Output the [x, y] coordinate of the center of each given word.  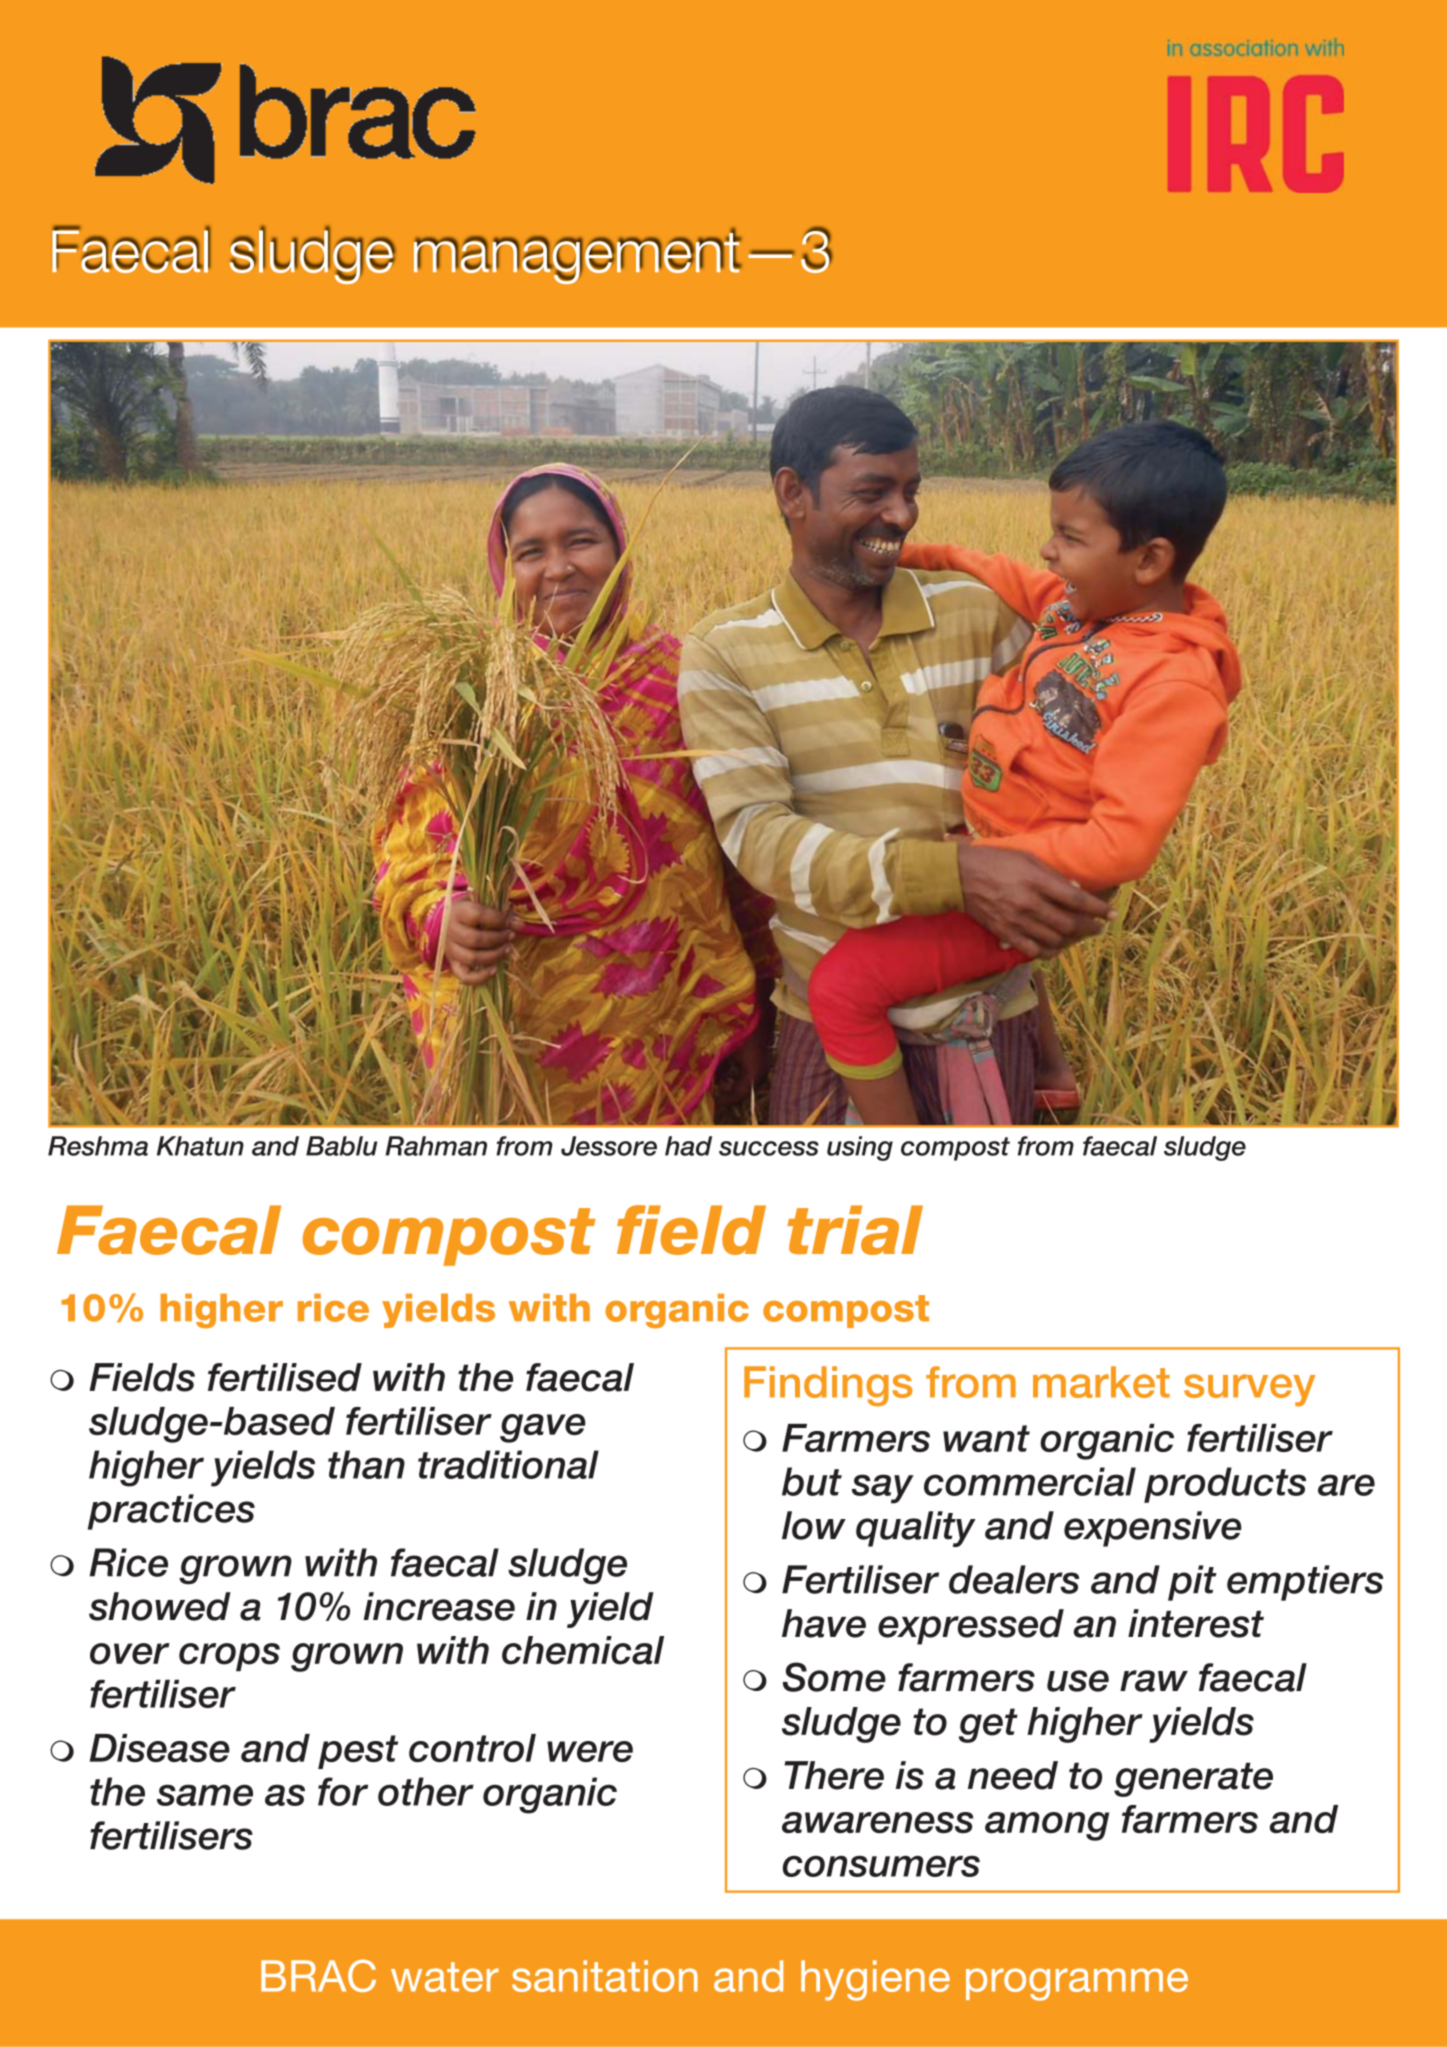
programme [1077, 1984]
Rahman [436, 1146]
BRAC [318, 1975]
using [860, 1148]
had [688, 1146]
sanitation [605, 1976]
